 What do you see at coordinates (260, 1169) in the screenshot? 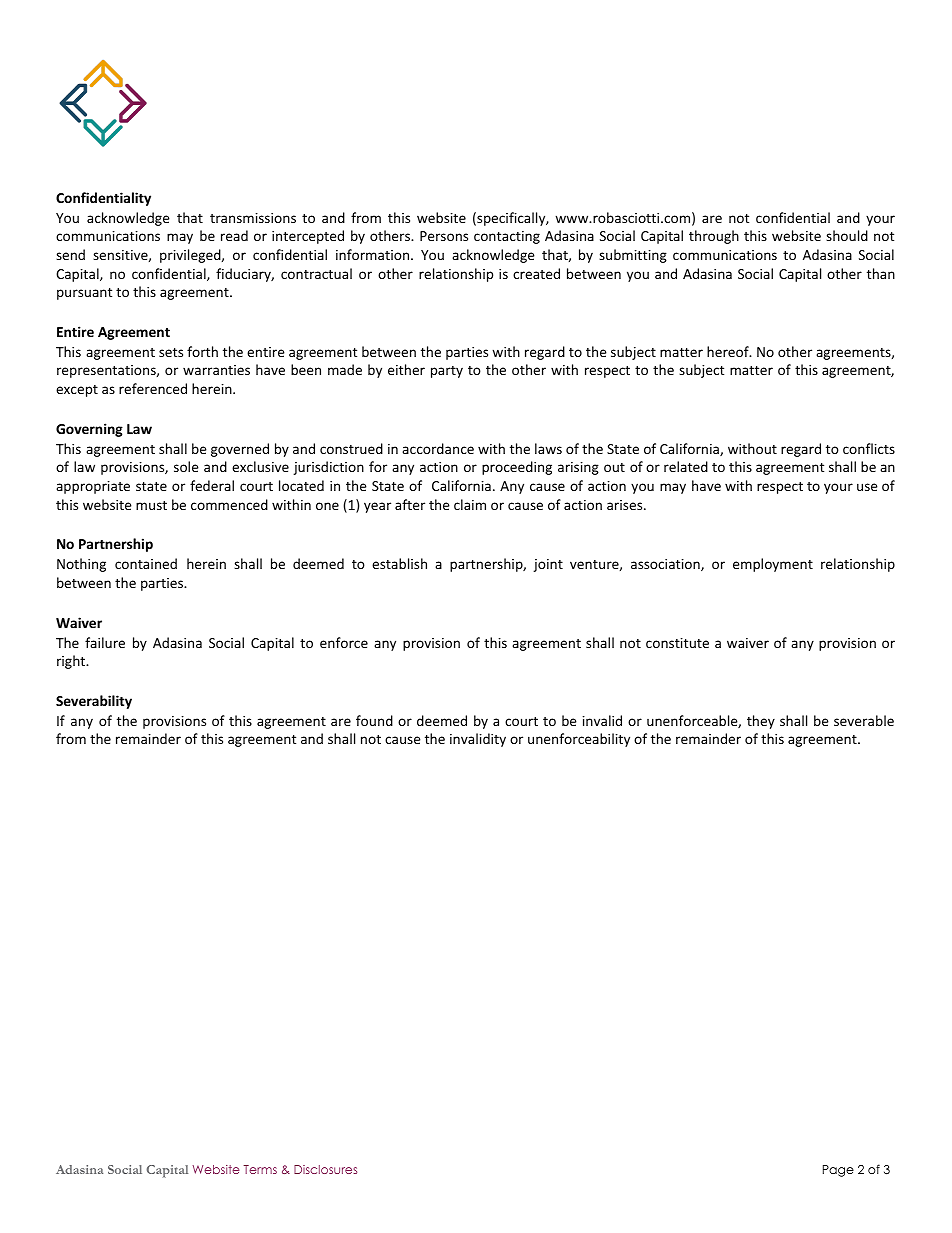
I see `Terms` at bounding box center [260, 1169].
